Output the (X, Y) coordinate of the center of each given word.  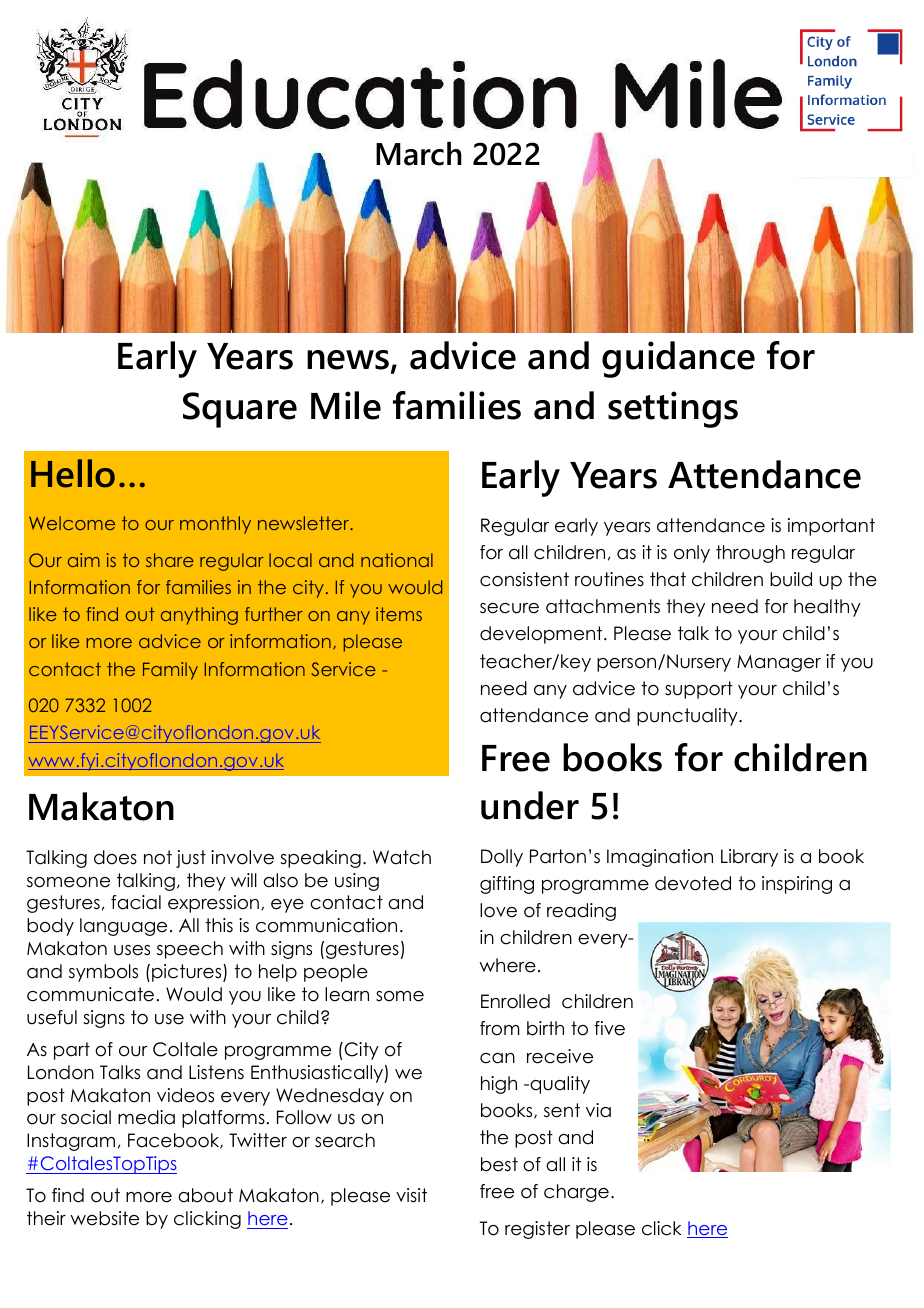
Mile (346, 405)
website (104, 1218)
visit (411, 1195)
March (419, 154)
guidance (678, 359)
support (699, 690)
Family (170, 671)
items (399, 614)
